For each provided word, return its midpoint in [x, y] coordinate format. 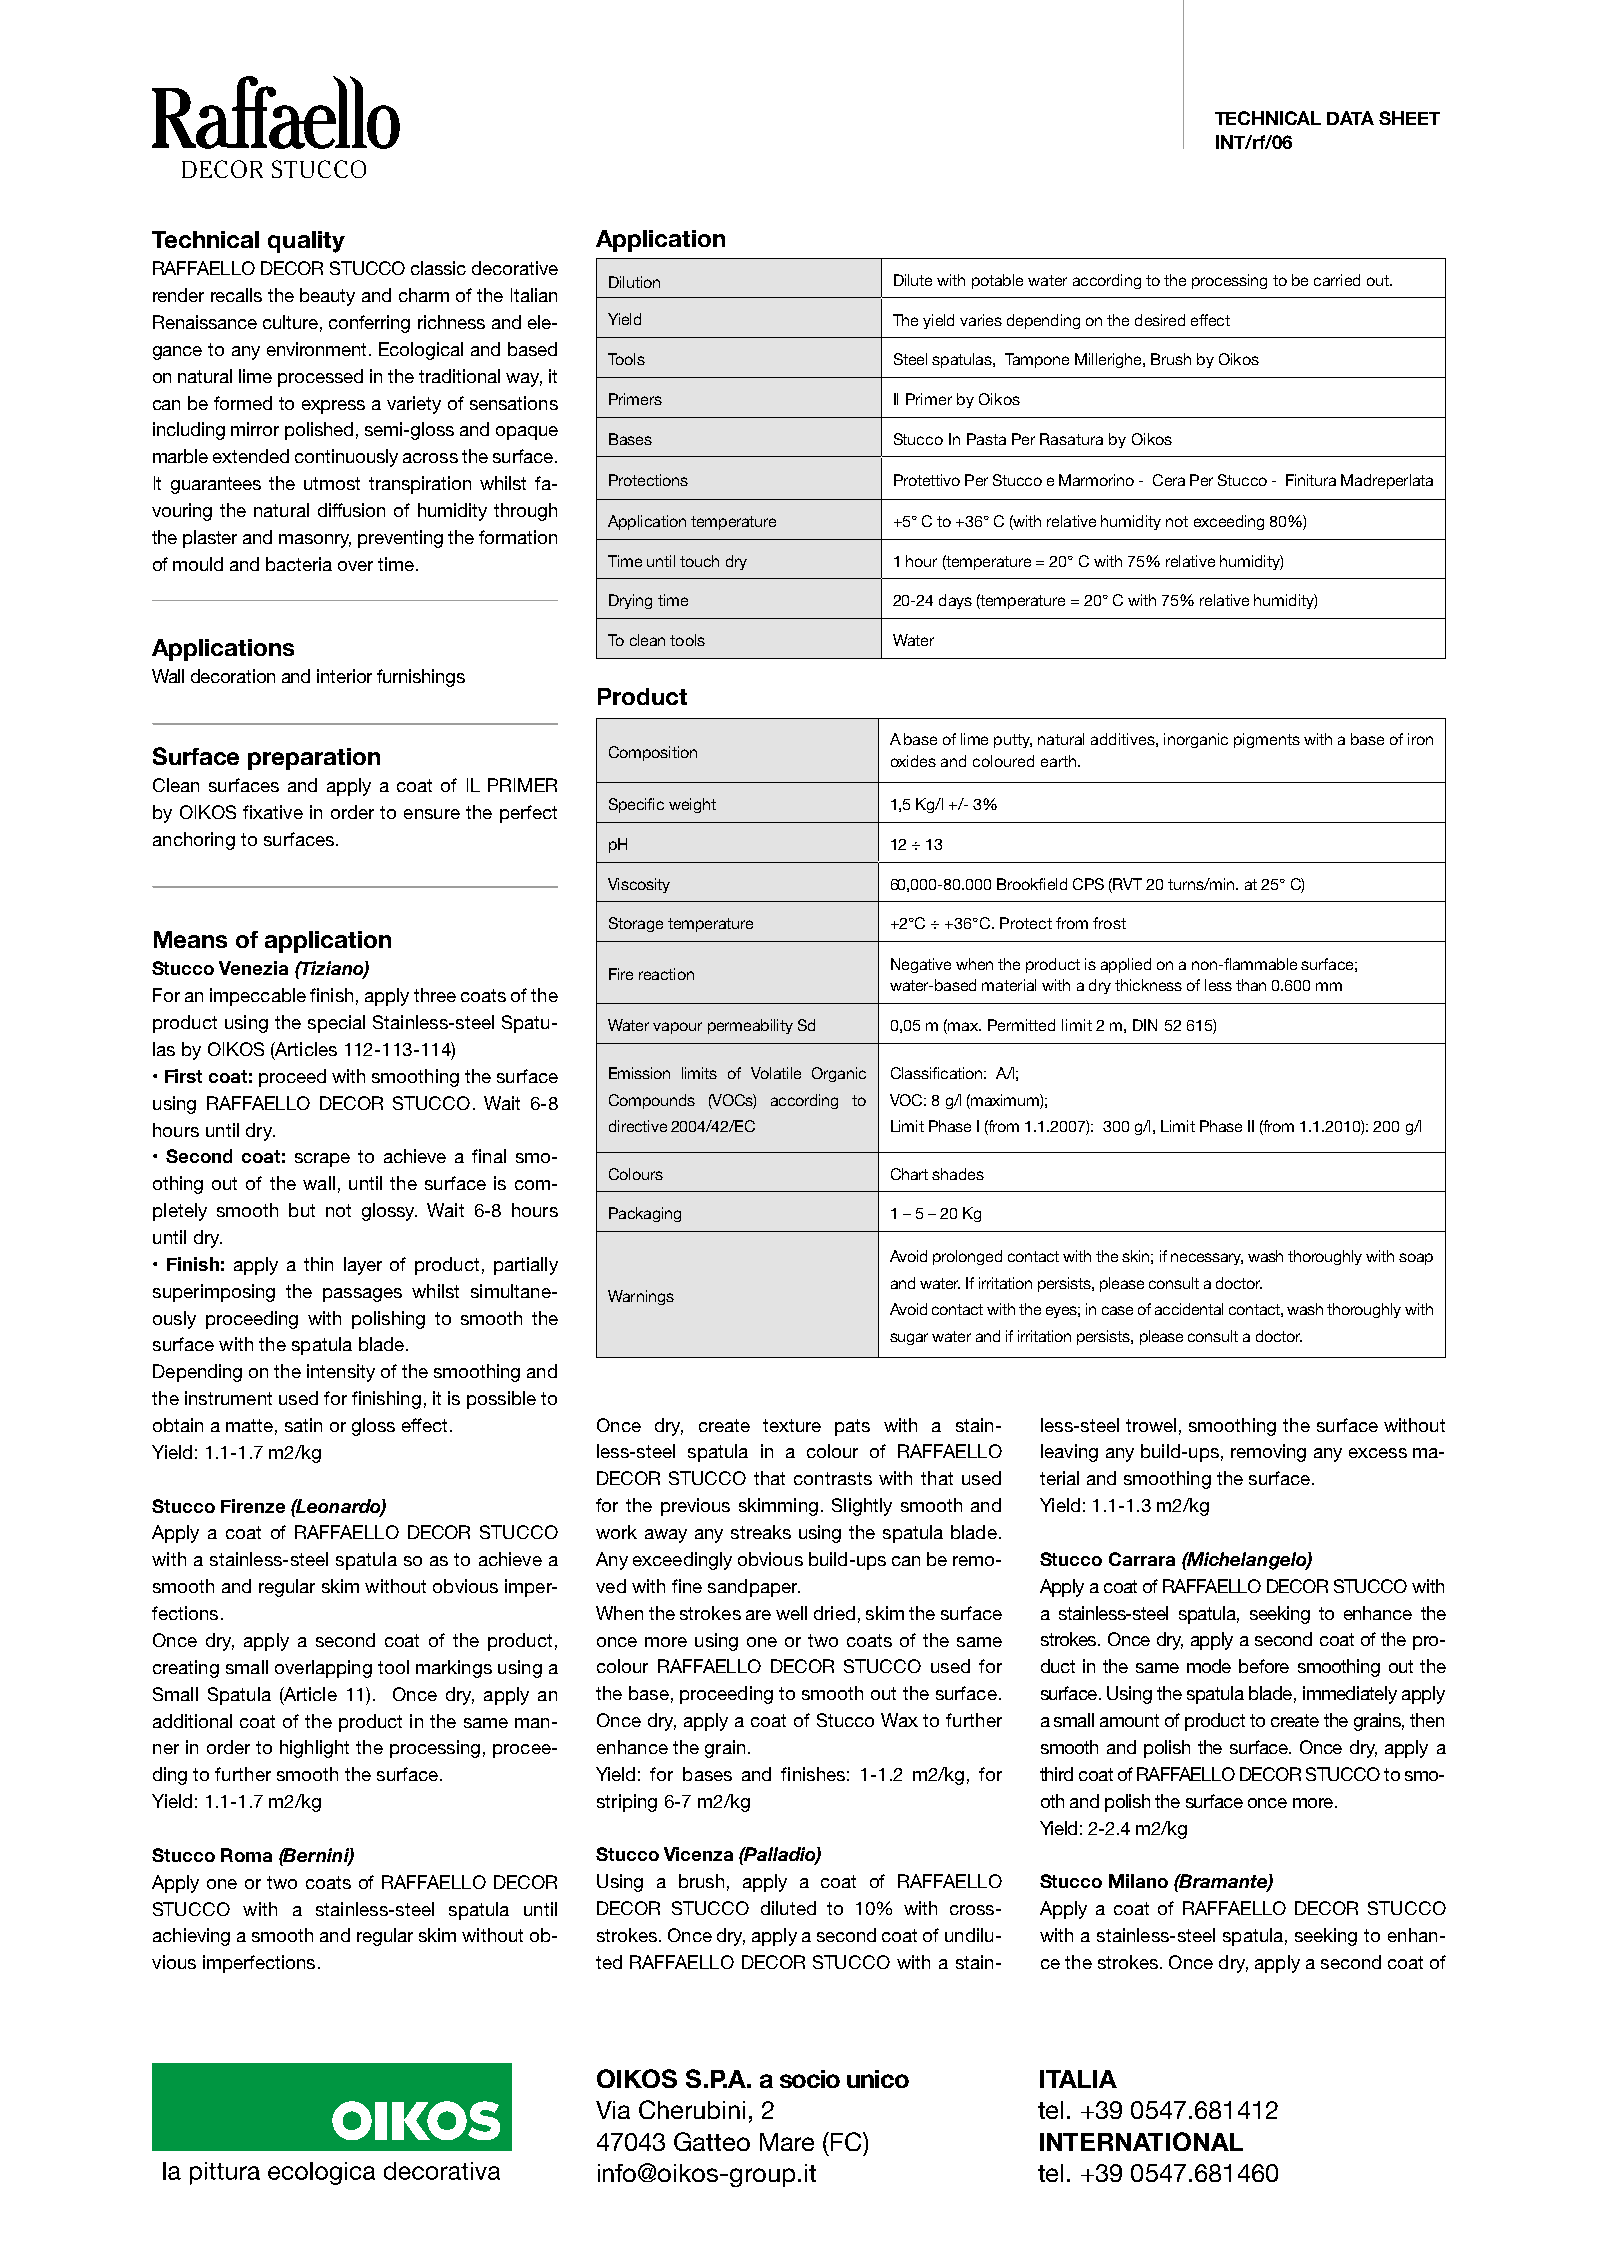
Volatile [776, 1073]
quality [306, 242]
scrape [322, 1160]
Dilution [634, 282]
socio [810, 2079]
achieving [191, 1937]
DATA [1350, 118]
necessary [1207, 1259]
